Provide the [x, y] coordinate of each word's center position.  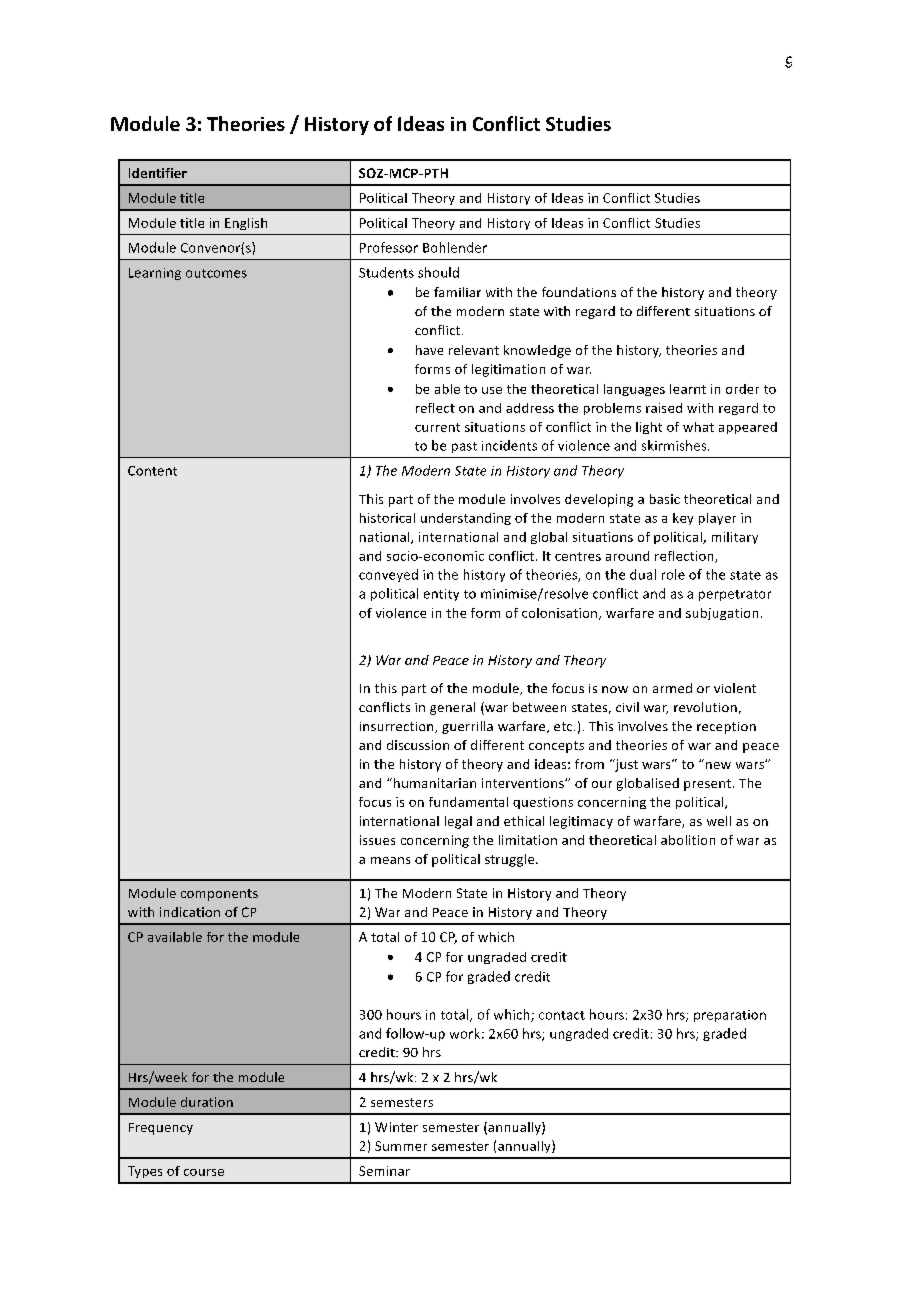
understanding [466, 519]
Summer [401, 1146]
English [246, 224]
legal [458, 822]
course [204, 1172]
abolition [688, 840]
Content [152, 471]
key [683, 519]
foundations [579, 292]
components [219, 895]
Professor [389, 247]
